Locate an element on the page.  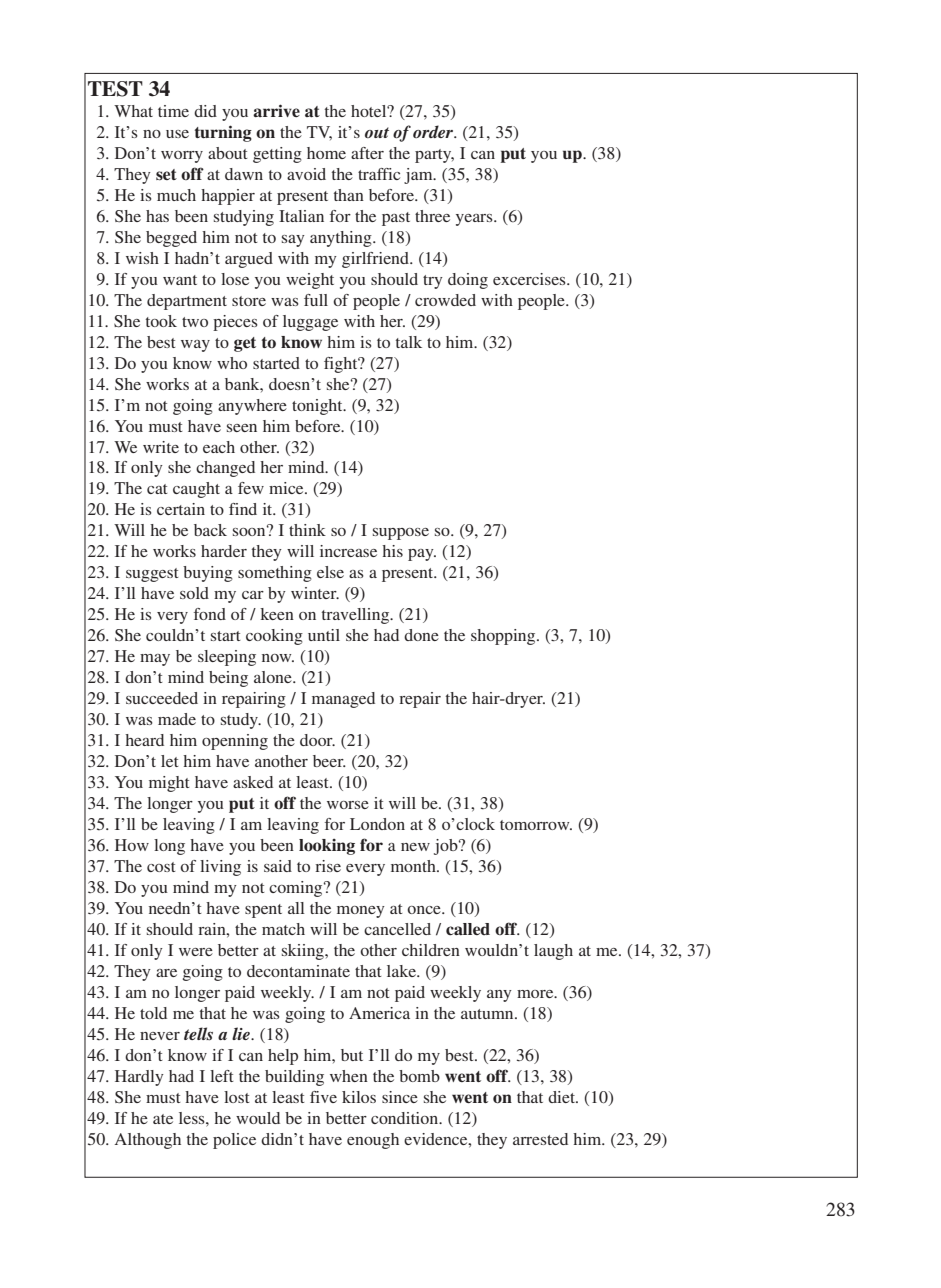
five is located at coordinates (323, 1097).
